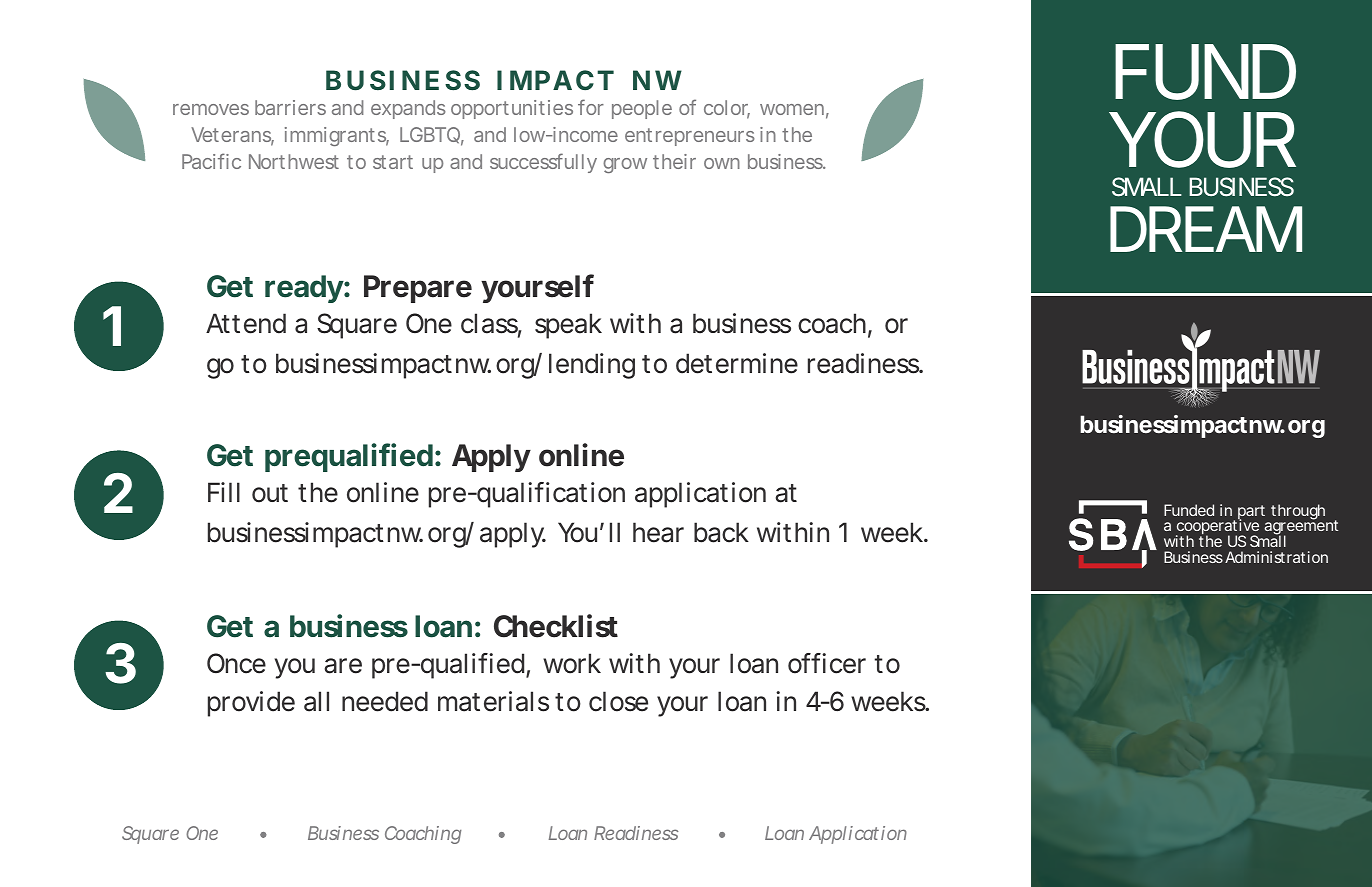 The height and width of the screenshot is (887, 1372). What do you see at coordinates (568, 326) in the screenshot?
I see `speak` at bounding box center [568, 326].
